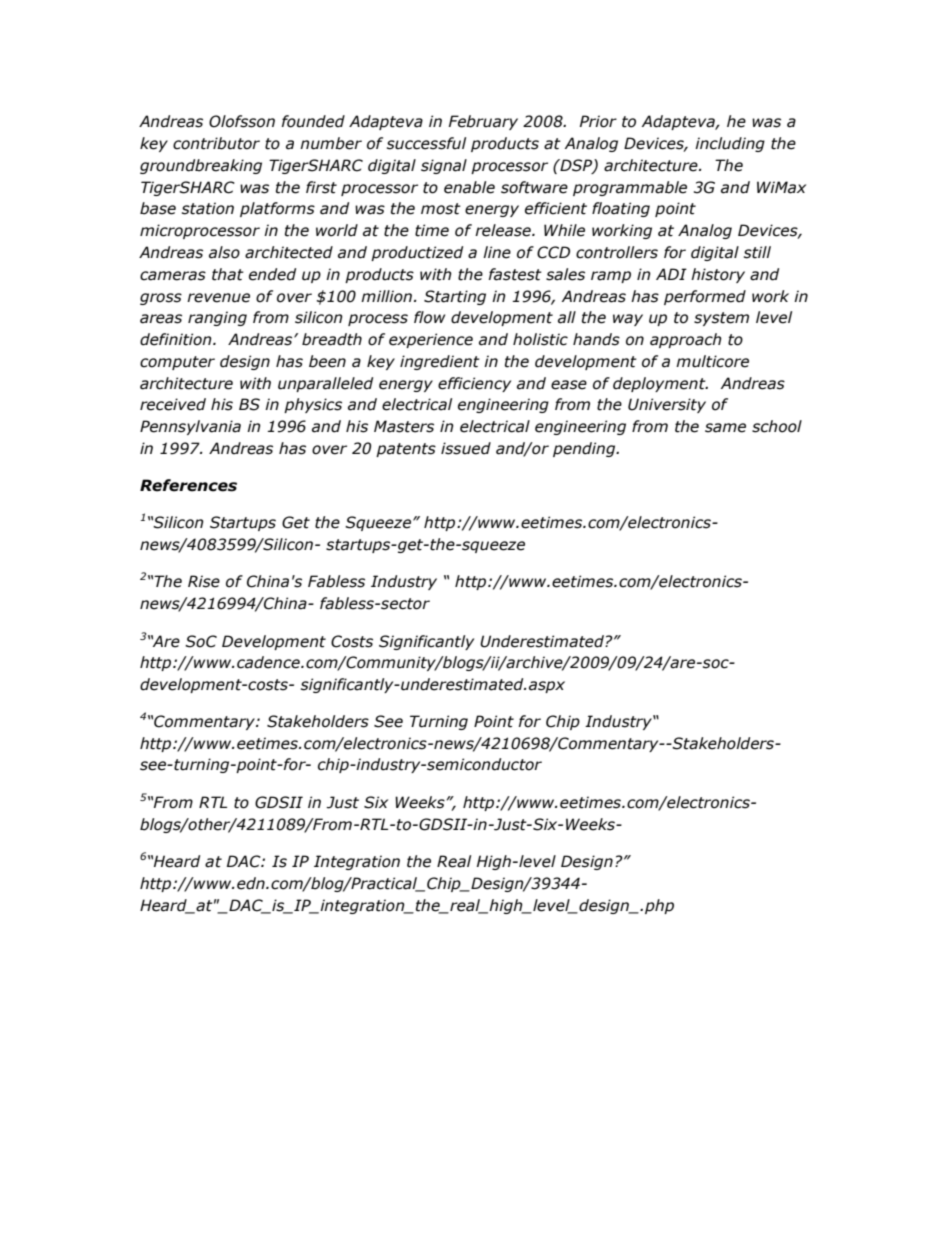 The height and width of the screenshot is (1233, 952). Describe the element at coordinates (177, 363) in the screenshot. I see `computer` at that location.
